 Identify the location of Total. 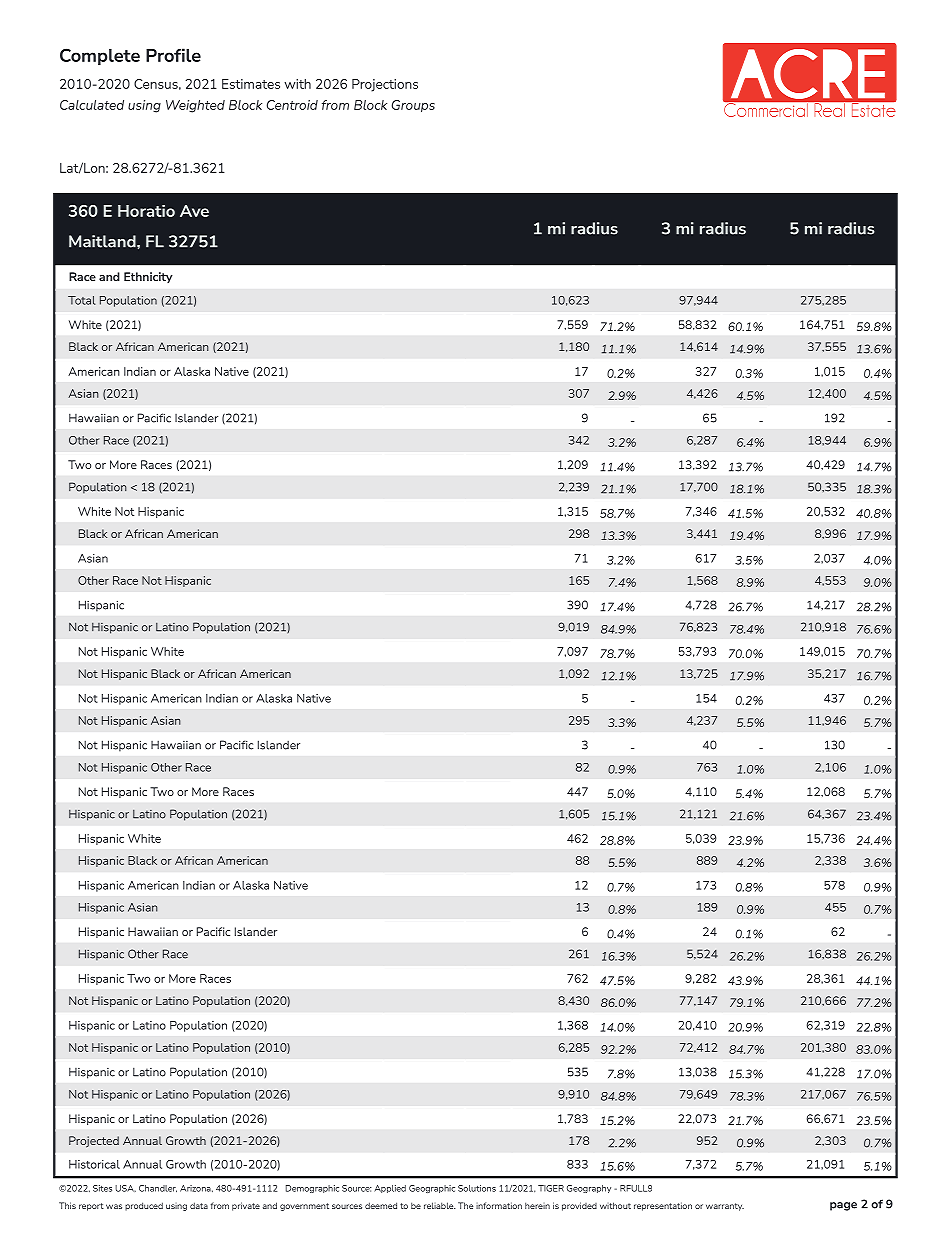
(82, 300).
